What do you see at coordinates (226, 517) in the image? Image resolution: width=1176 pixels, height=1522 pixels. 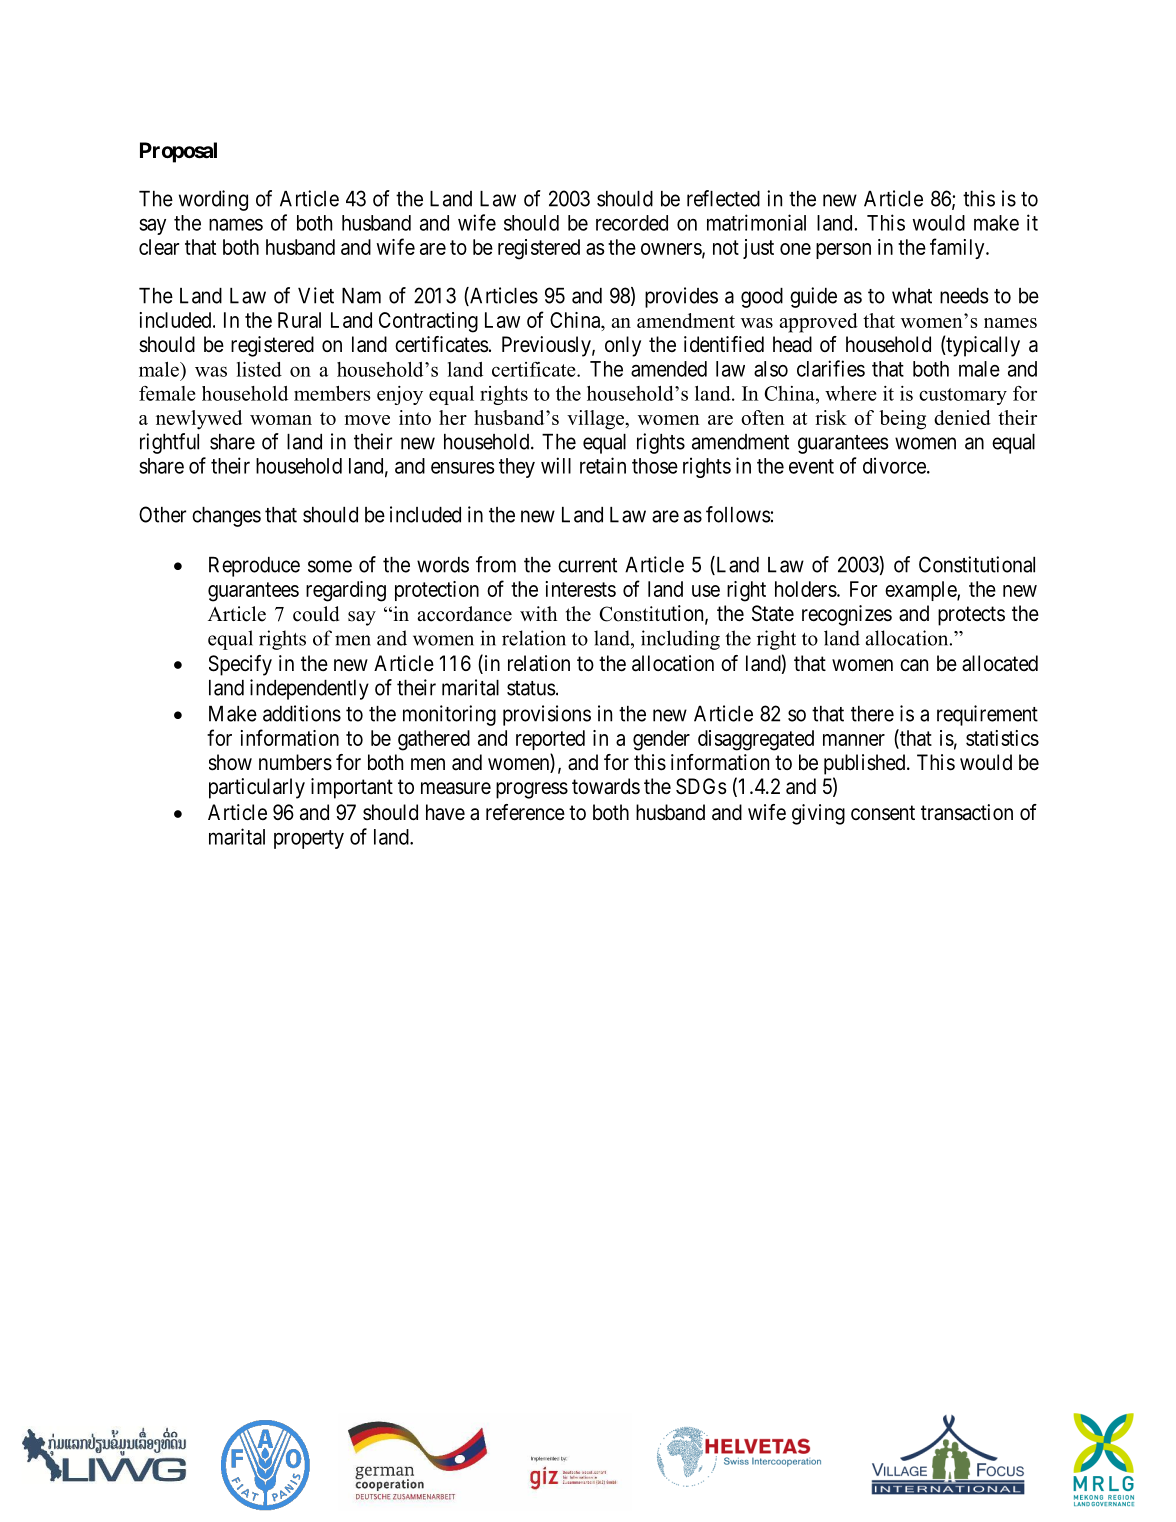 I see `changes` at bounding box center [226, 517].
